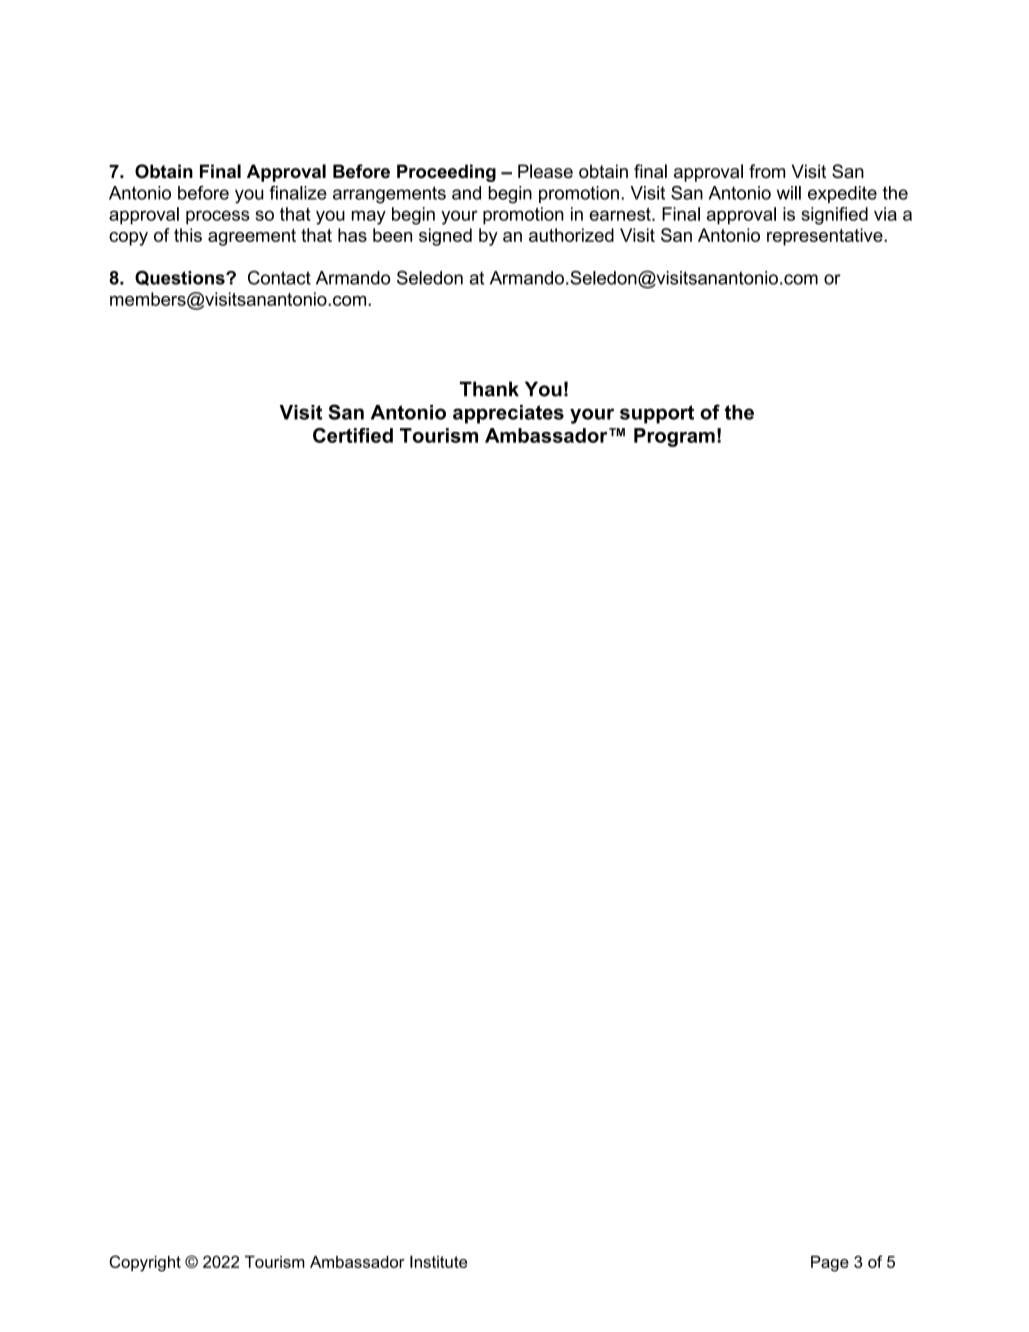  Describe the element at coordinates (830, 1264) in the page. I see `Page` at that location.
